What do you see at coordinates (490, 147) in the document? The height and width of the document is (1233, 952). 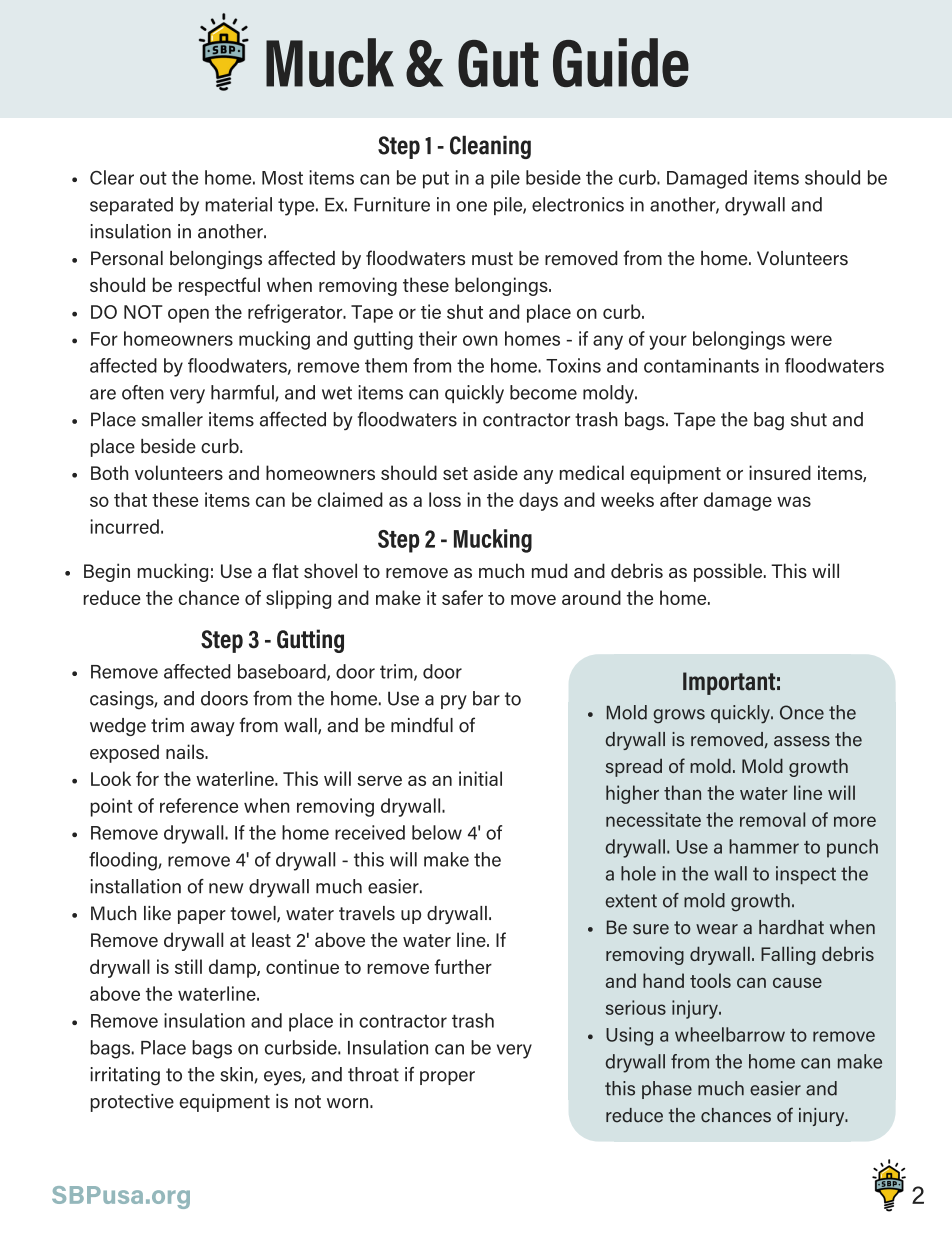 I see `Cleaning` at bounding box center [490, 147].
